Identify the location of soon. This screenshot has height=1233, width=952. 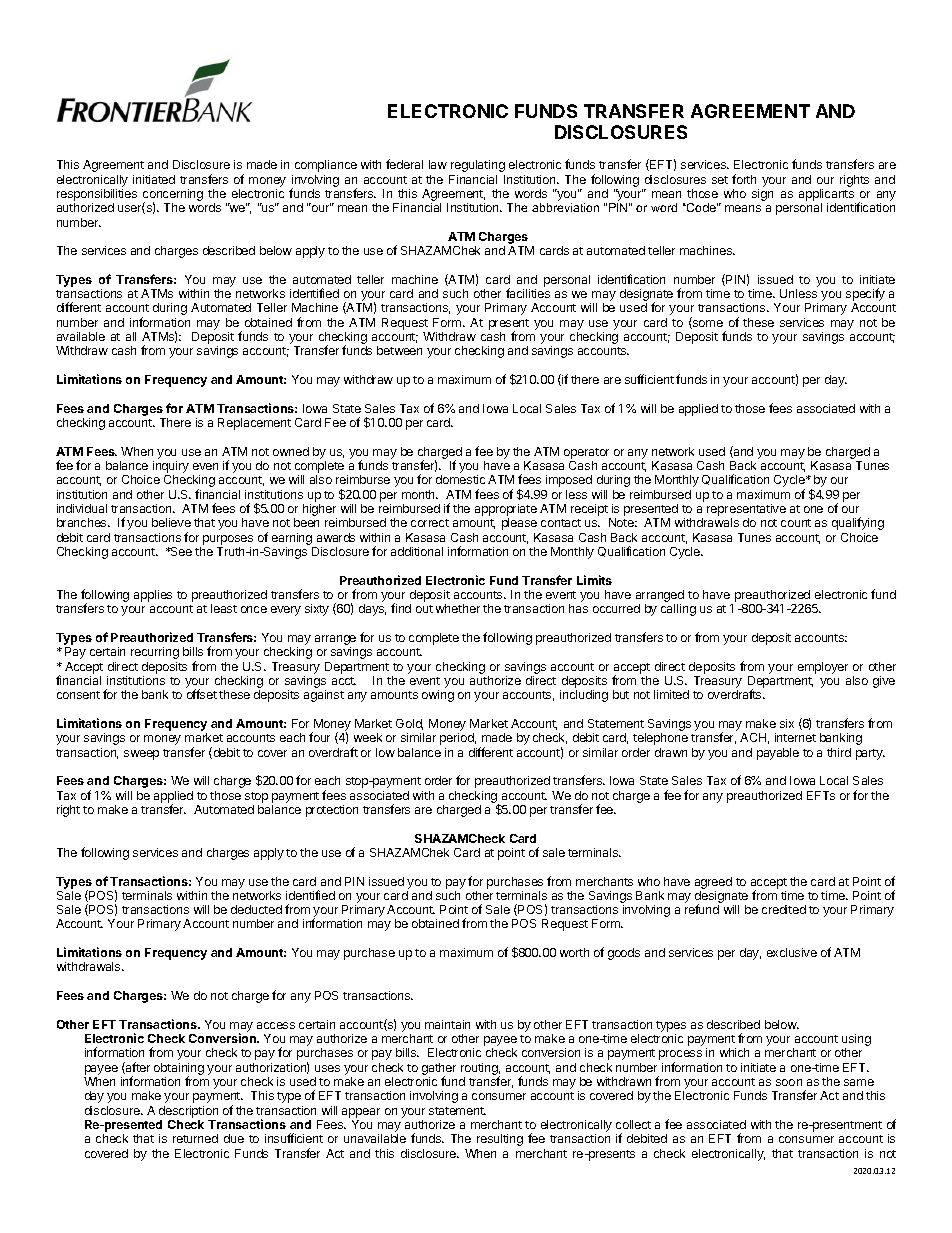
(789, 1082).
